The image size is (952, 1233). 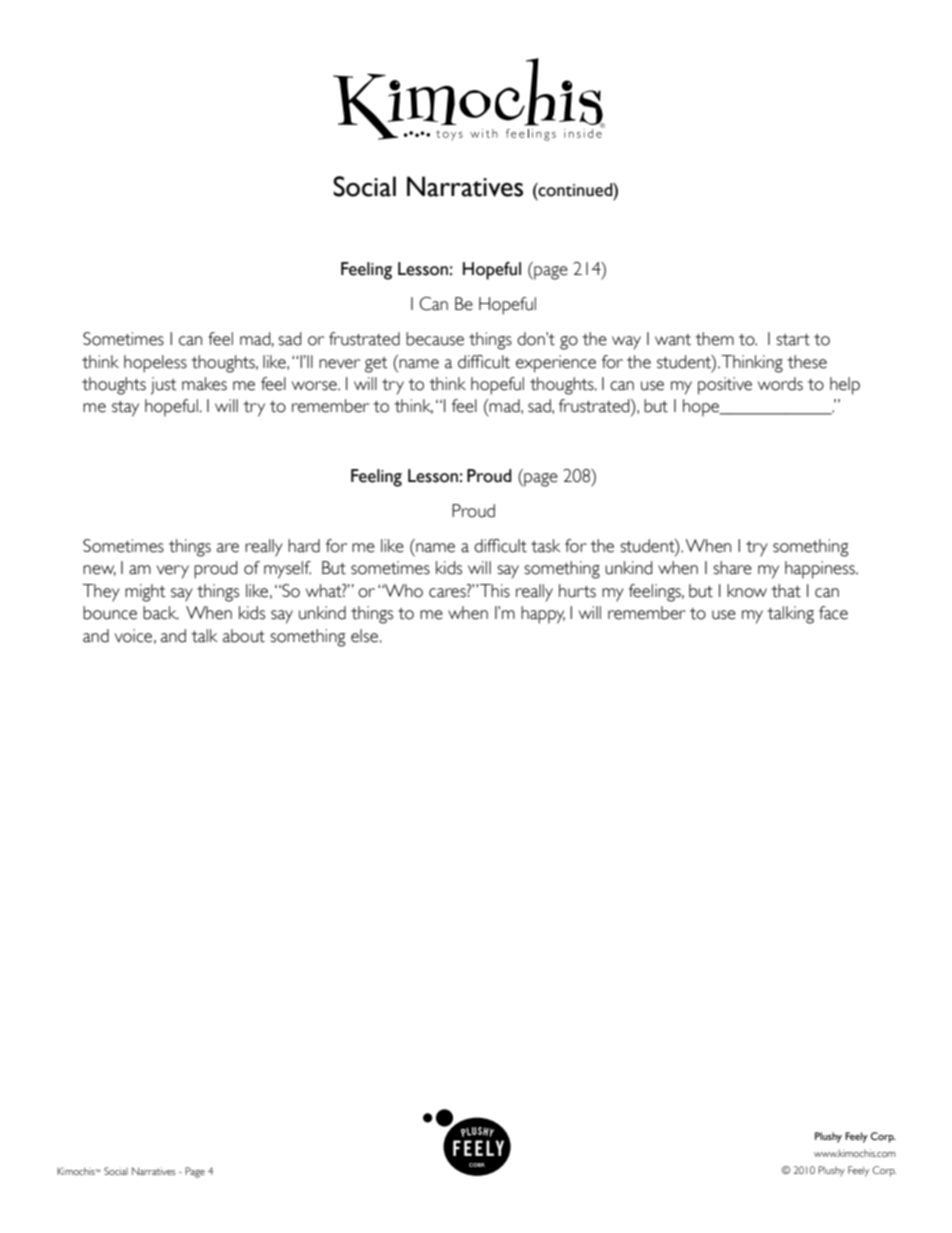 What do you see at coordinates (725, 386) in the screenshot?
I see `positive` at bounding box center [725, 386].
